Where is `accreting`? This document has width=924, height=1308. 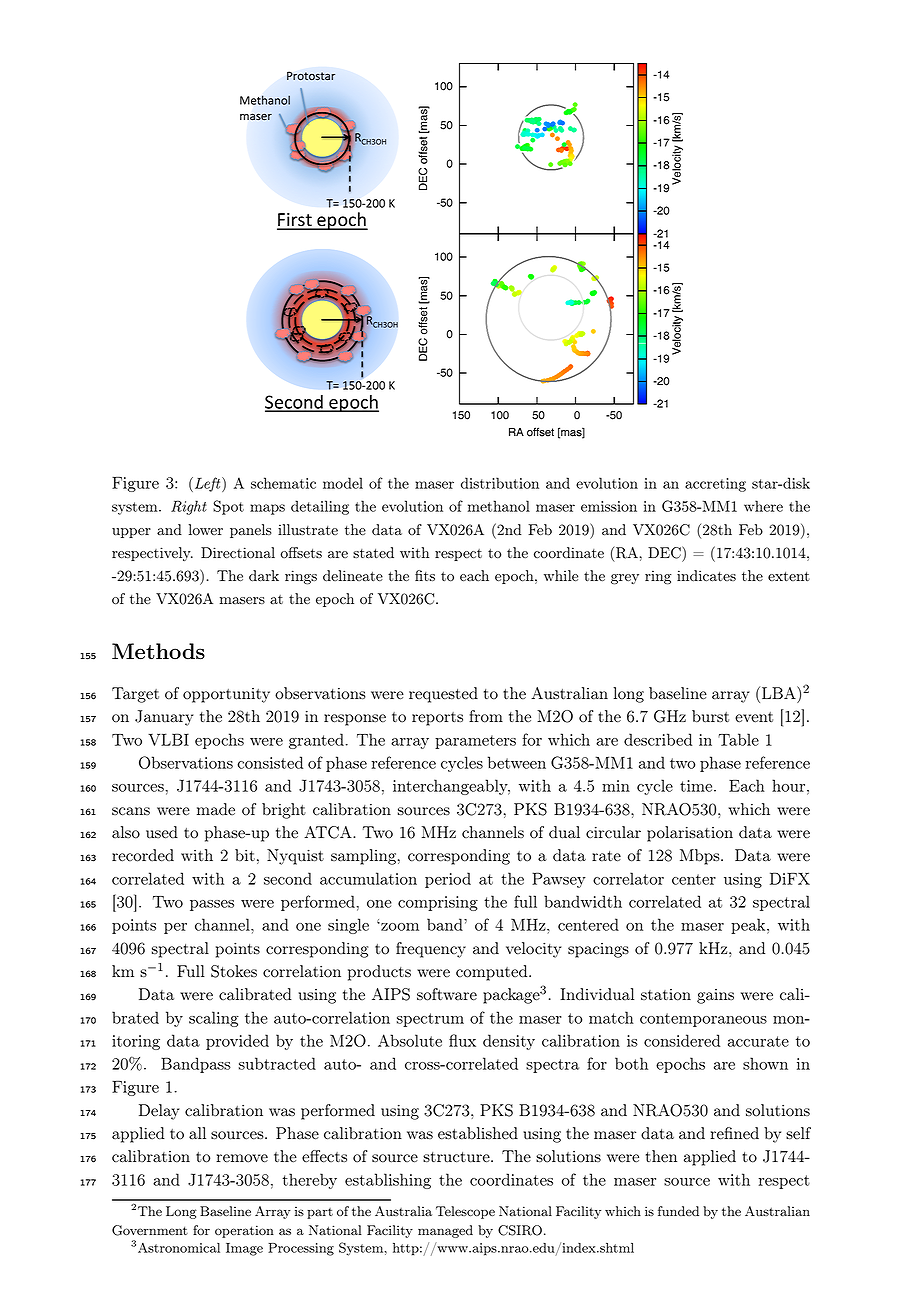
accreting is located at coordinates (715, 485).
